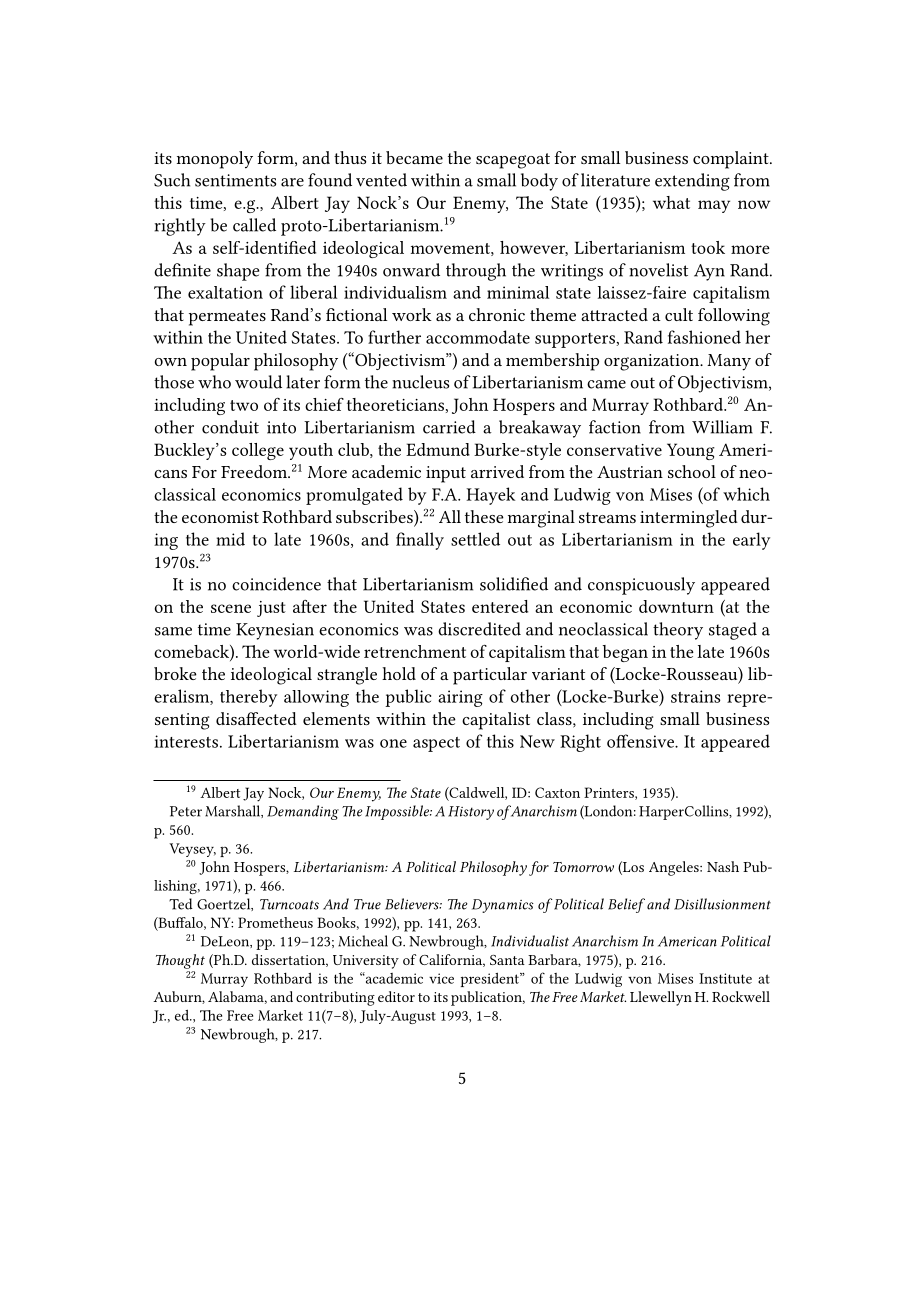 The image size is (924, 1308). Describe the element at coordinates (490, 676) in the document. I see `particular` at that location.
